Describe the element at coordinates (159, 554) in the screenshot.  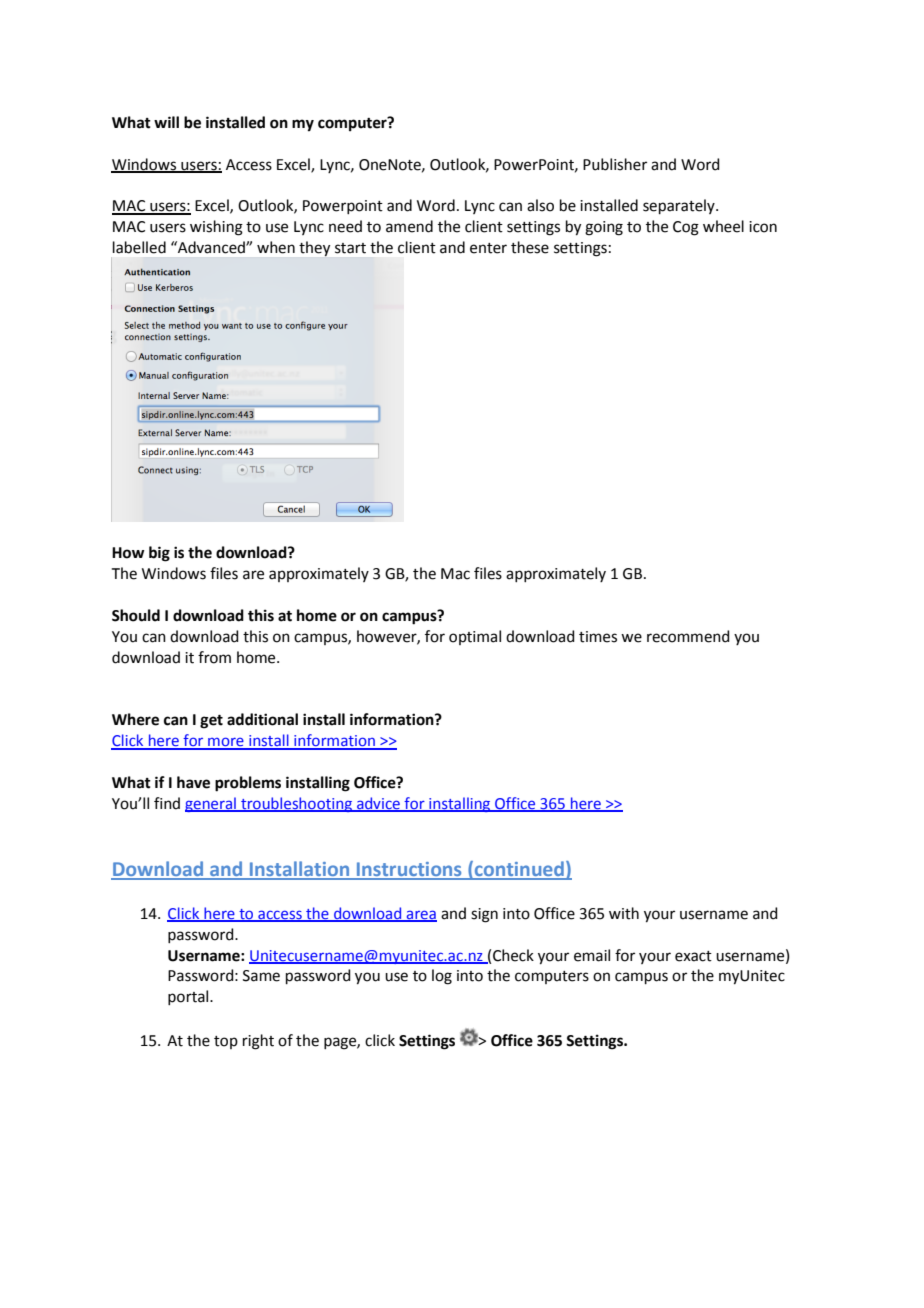
I see `big` at that location.
